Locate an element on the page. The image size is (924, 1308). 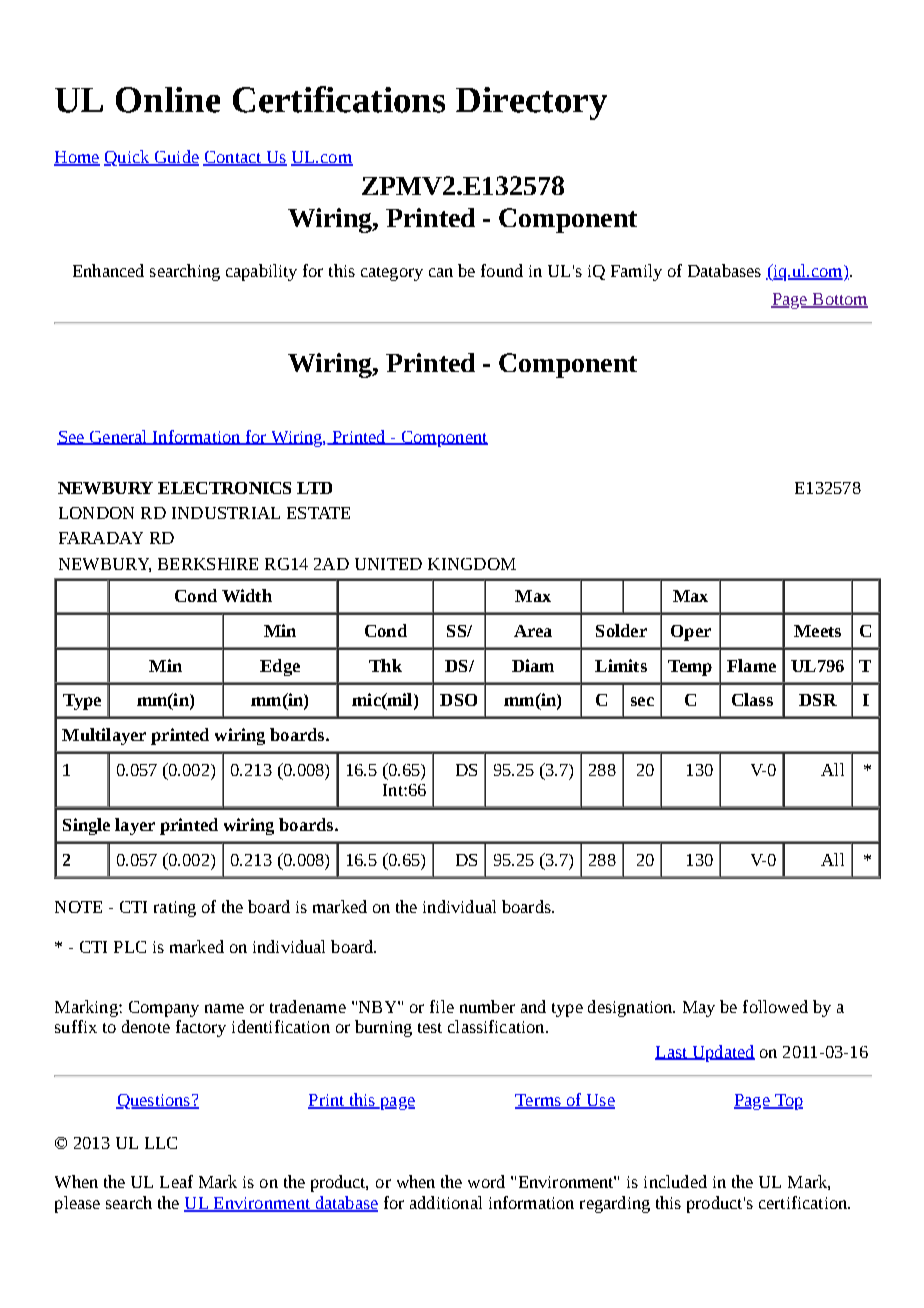
Family is located at coordinates (636, 272).
